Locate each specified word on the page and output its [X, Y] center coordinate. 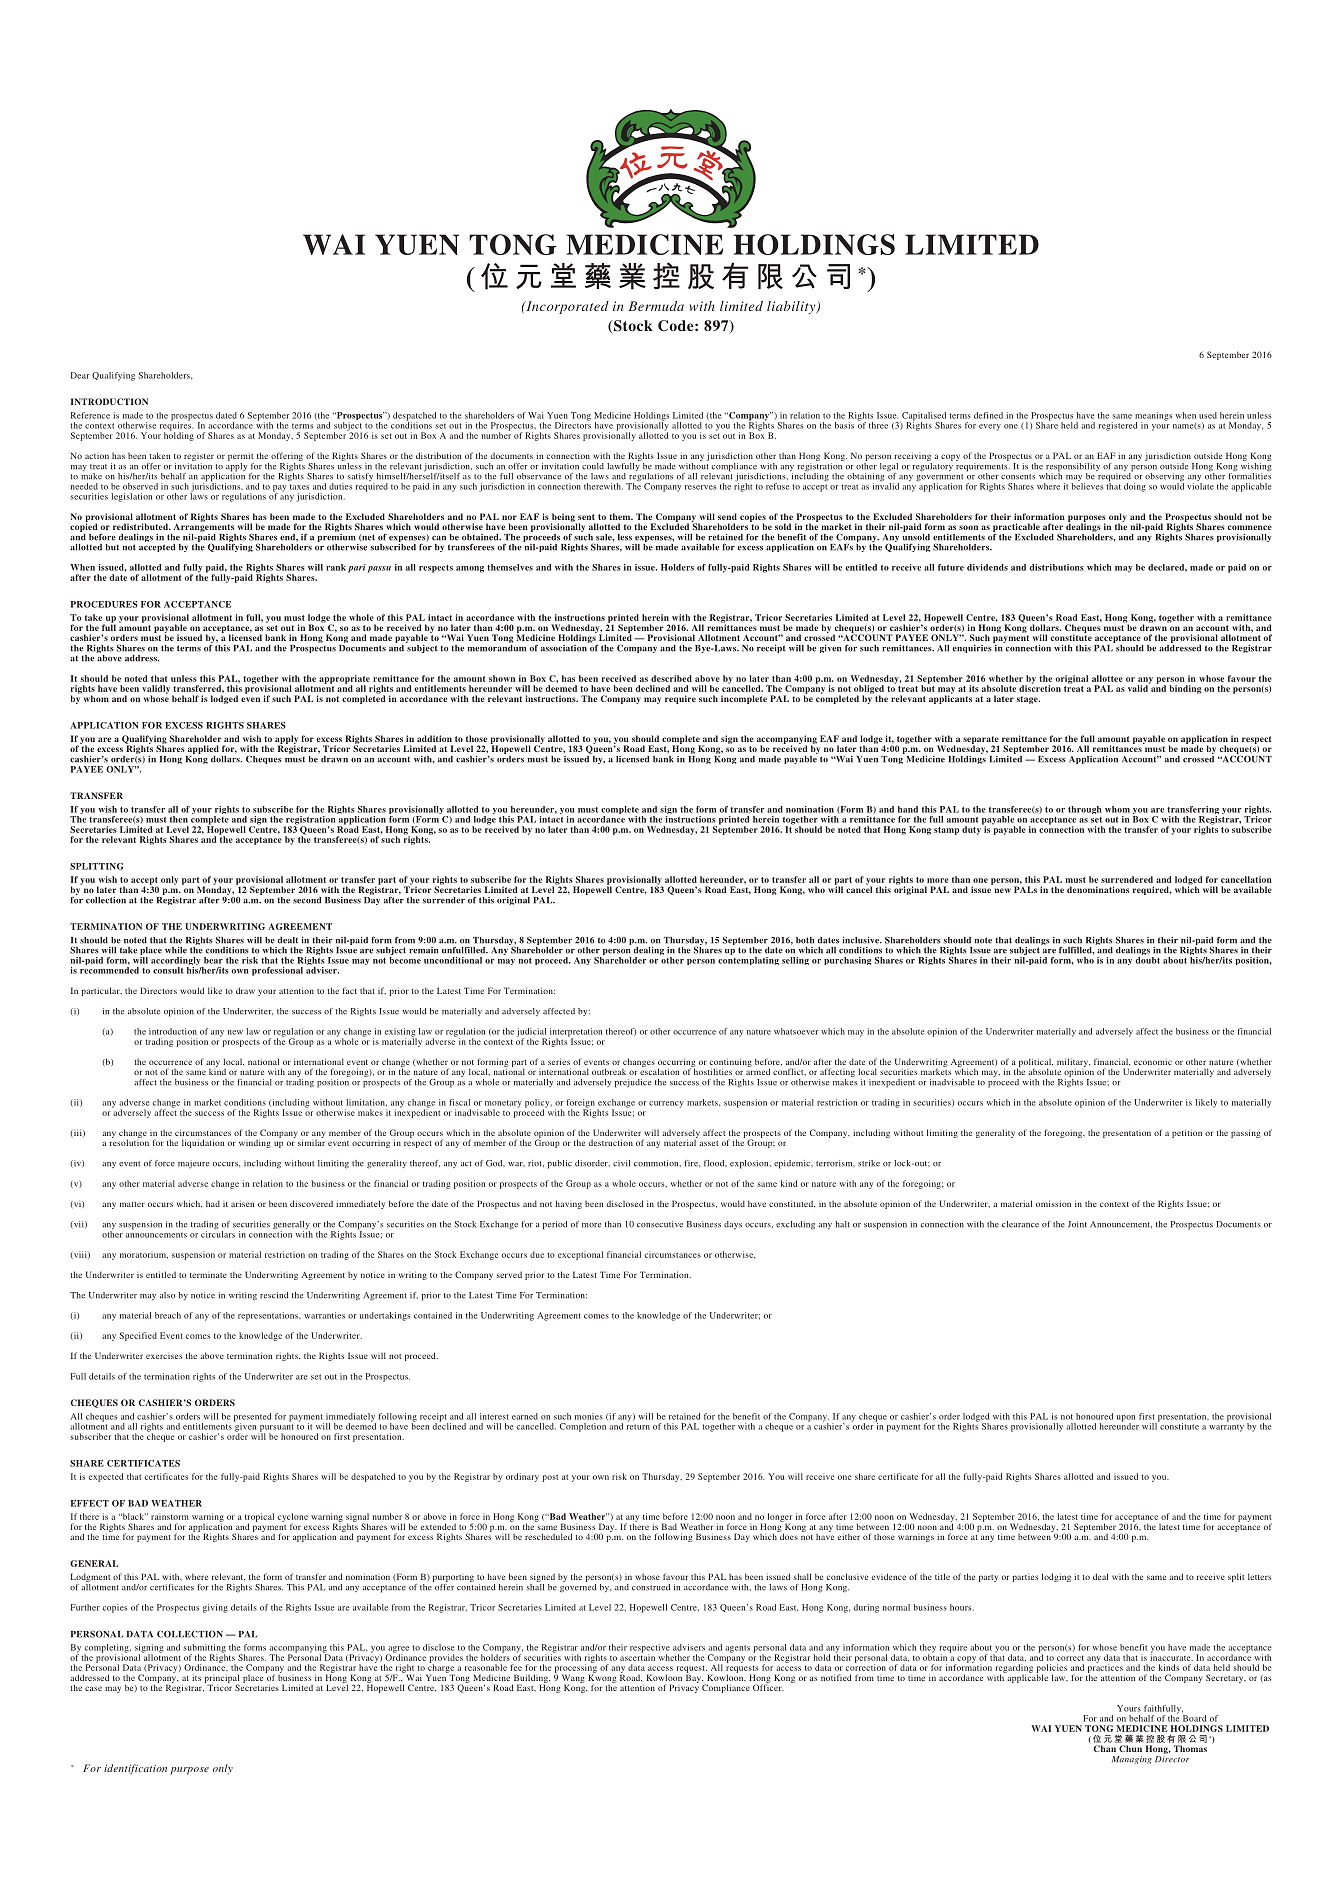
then [179, 819]
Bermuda [656, 306]
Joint [1077, 1224]
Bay [694, 1677]
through [1084, 810]
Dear [80, 375]
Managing [1132, 1760]
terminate [208, 1275]
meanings [1153, 417]
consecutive [660, 1224]
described [671, 678]
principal [221, 1679]
